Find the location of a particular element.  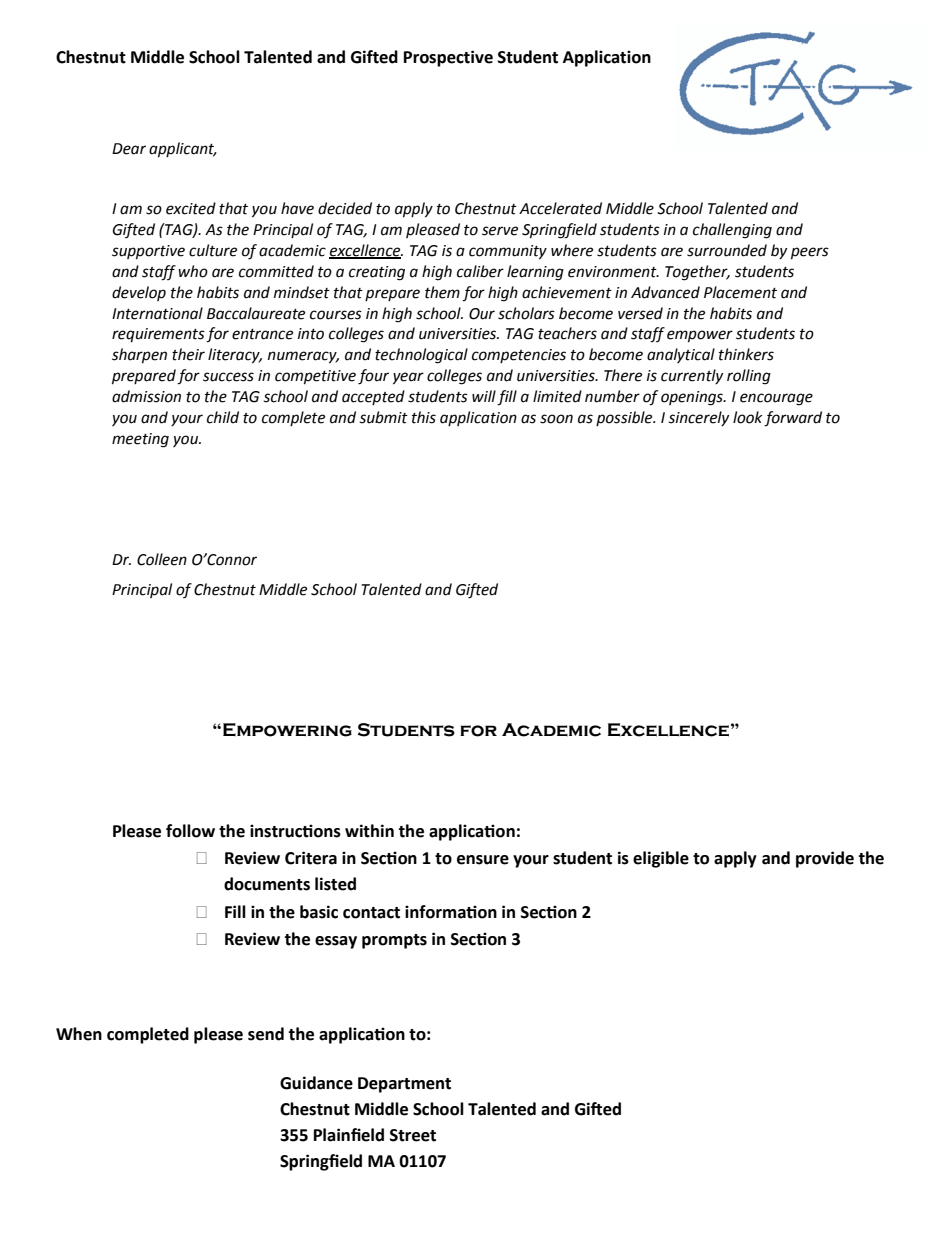

applicant is located at coordinates (183, 150).
